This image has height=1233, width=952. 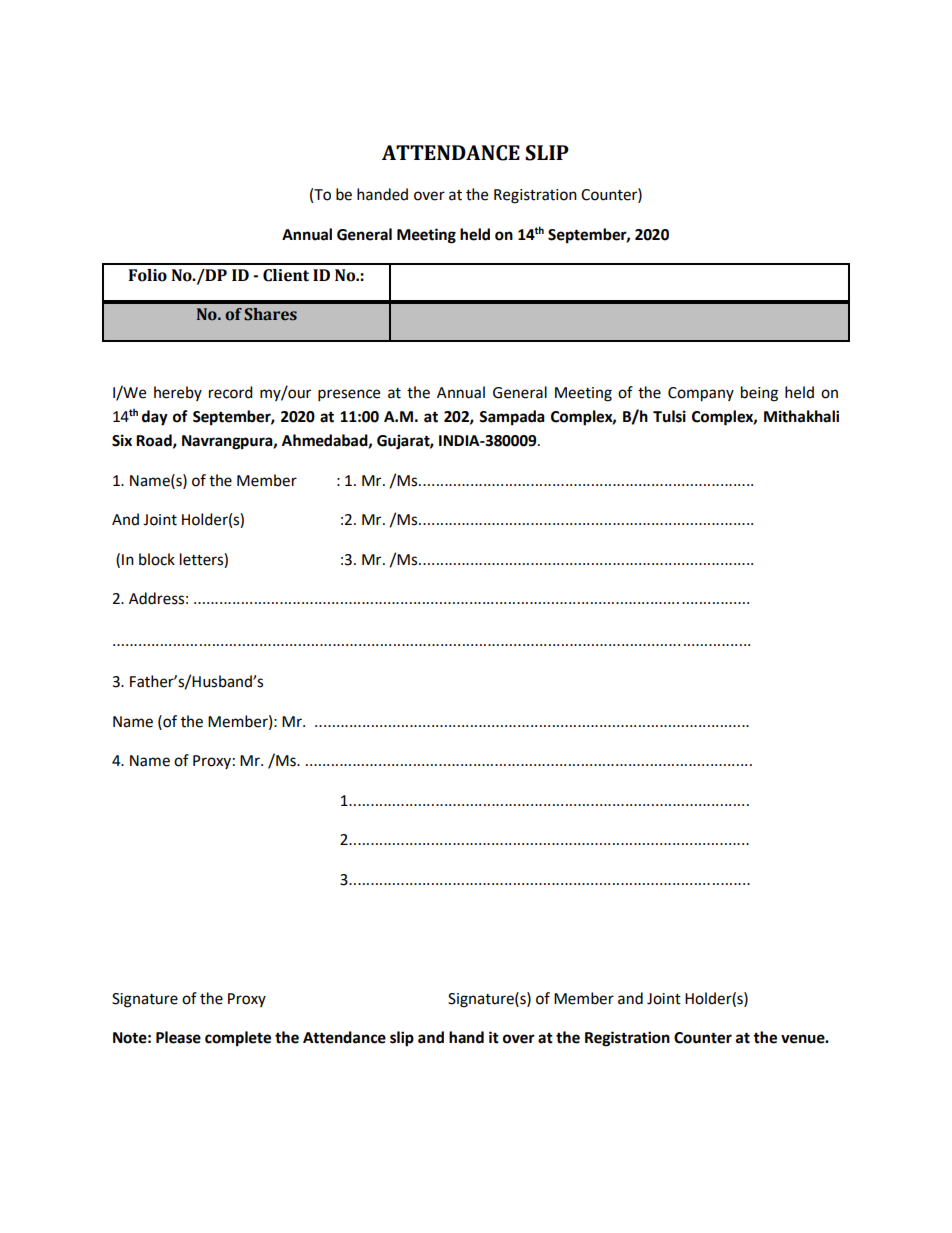 What do you see at coordinates (238, 1039) in the image?
I see `complete` at bounding box center [238, 1039].
